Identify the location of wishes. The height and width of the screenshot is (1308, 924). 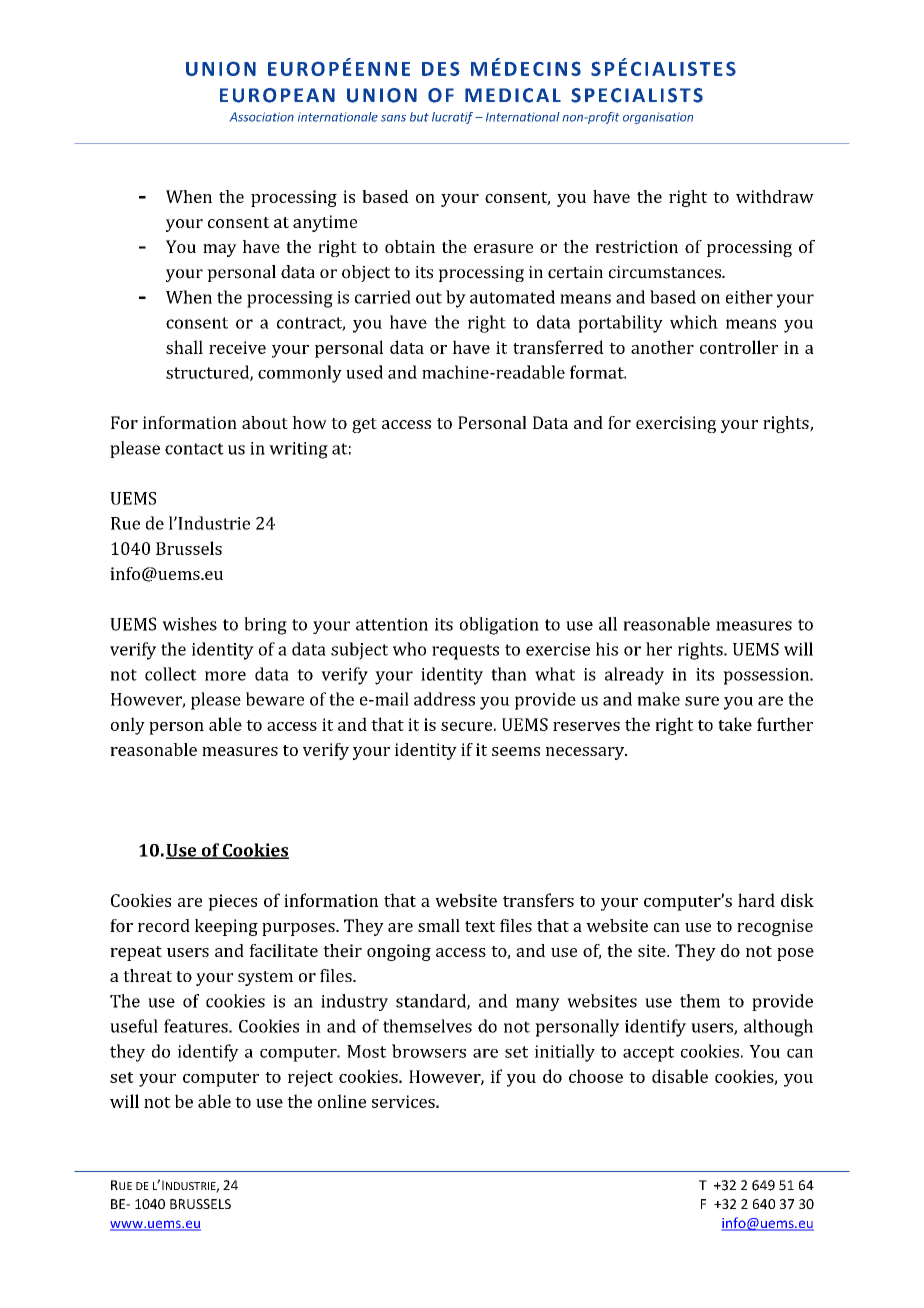
(189, 624).
